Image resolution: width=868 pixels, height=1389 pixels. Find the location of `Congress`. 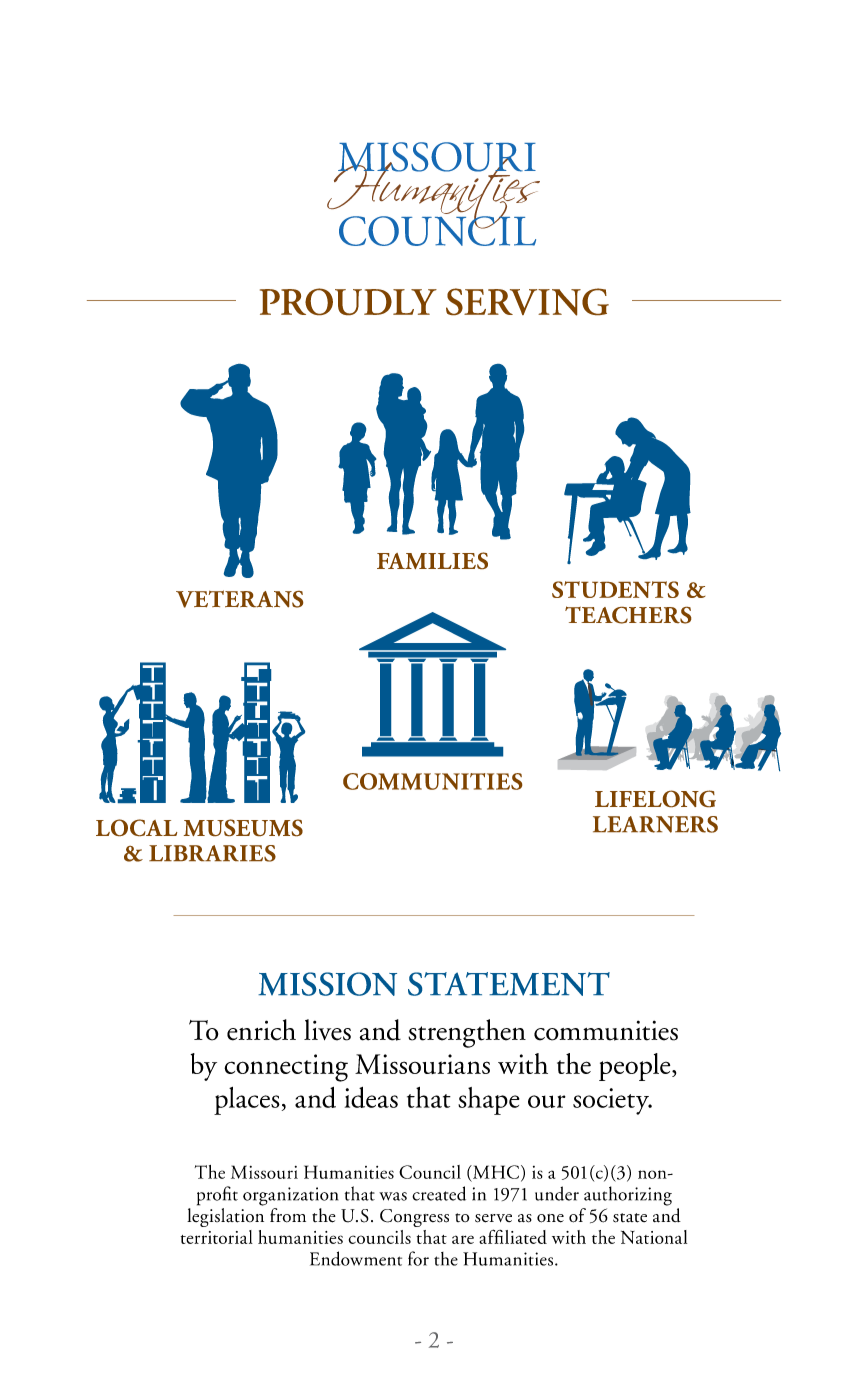

Congress is located at coordinates (414, 1218).
